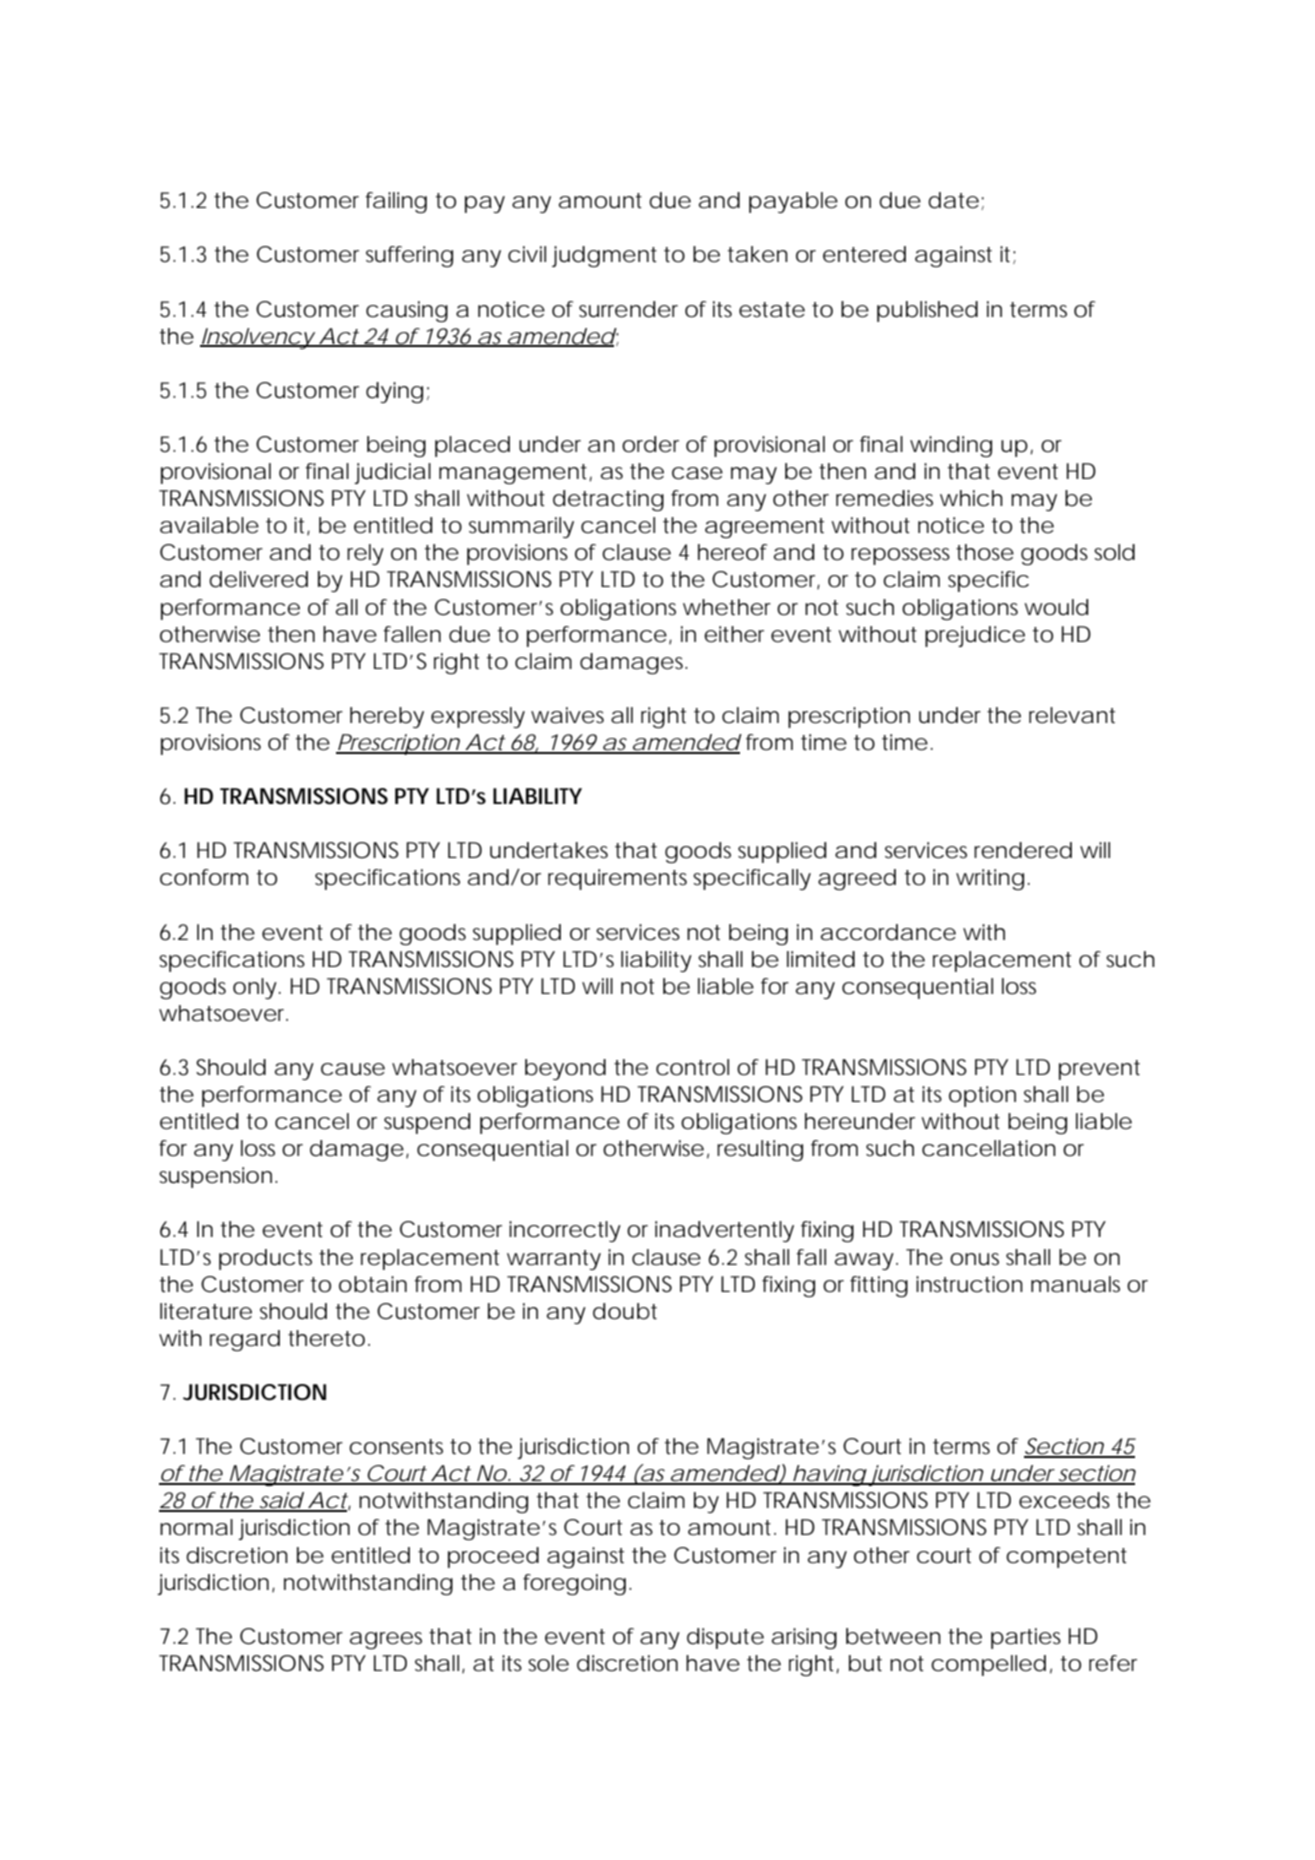  What do you see at coordinates (217, 1177) in the screenshot?
I see `suspension` at bounding box center [217, 1177].
